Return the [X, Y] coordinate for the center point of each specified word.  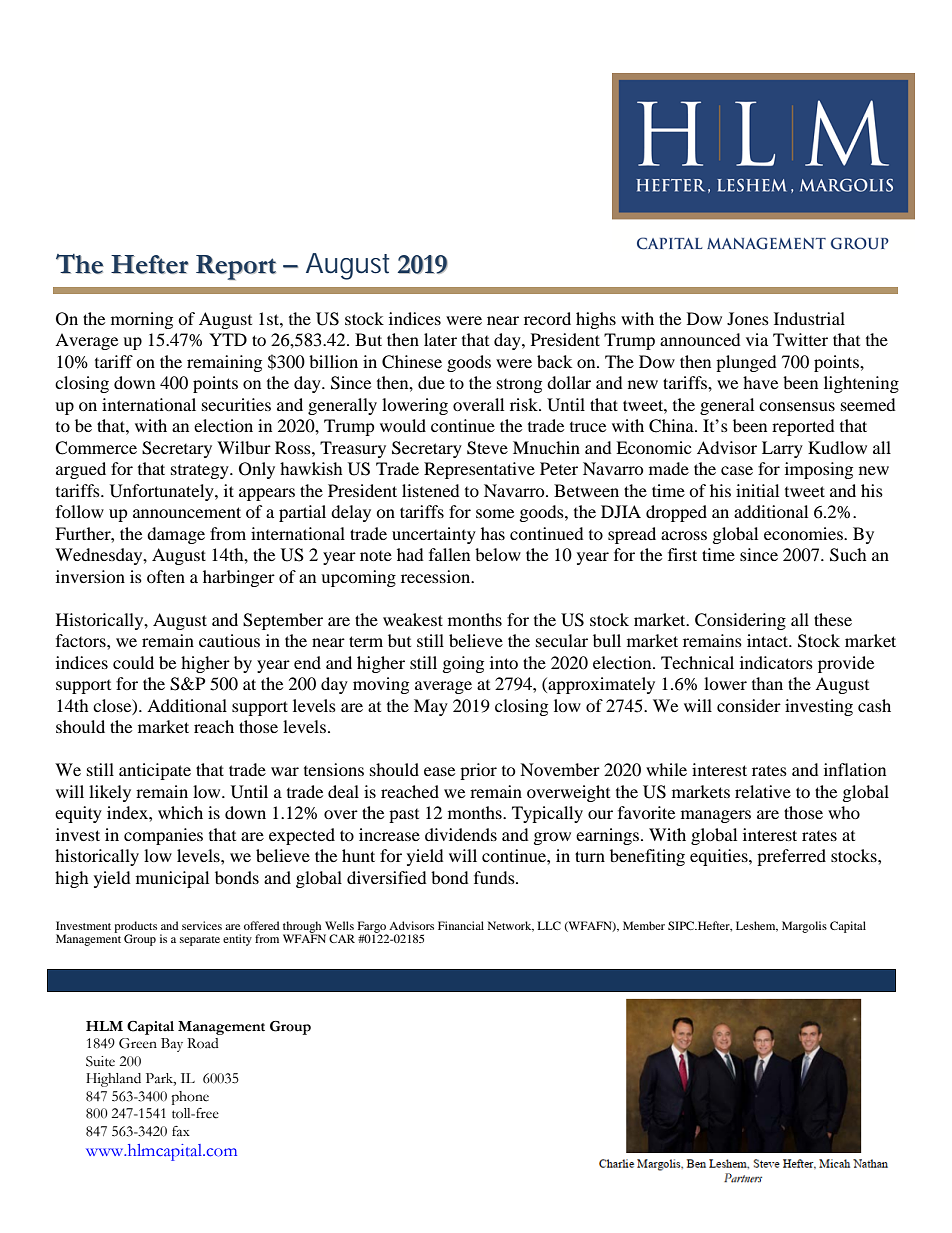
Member [644, 925]
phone [190, 1098]
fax [181, 1131]
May [431, 707]
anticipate [155, 771]
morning [142, 320]
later [440, 339]
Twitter [800, 339]
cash [874, 705]
